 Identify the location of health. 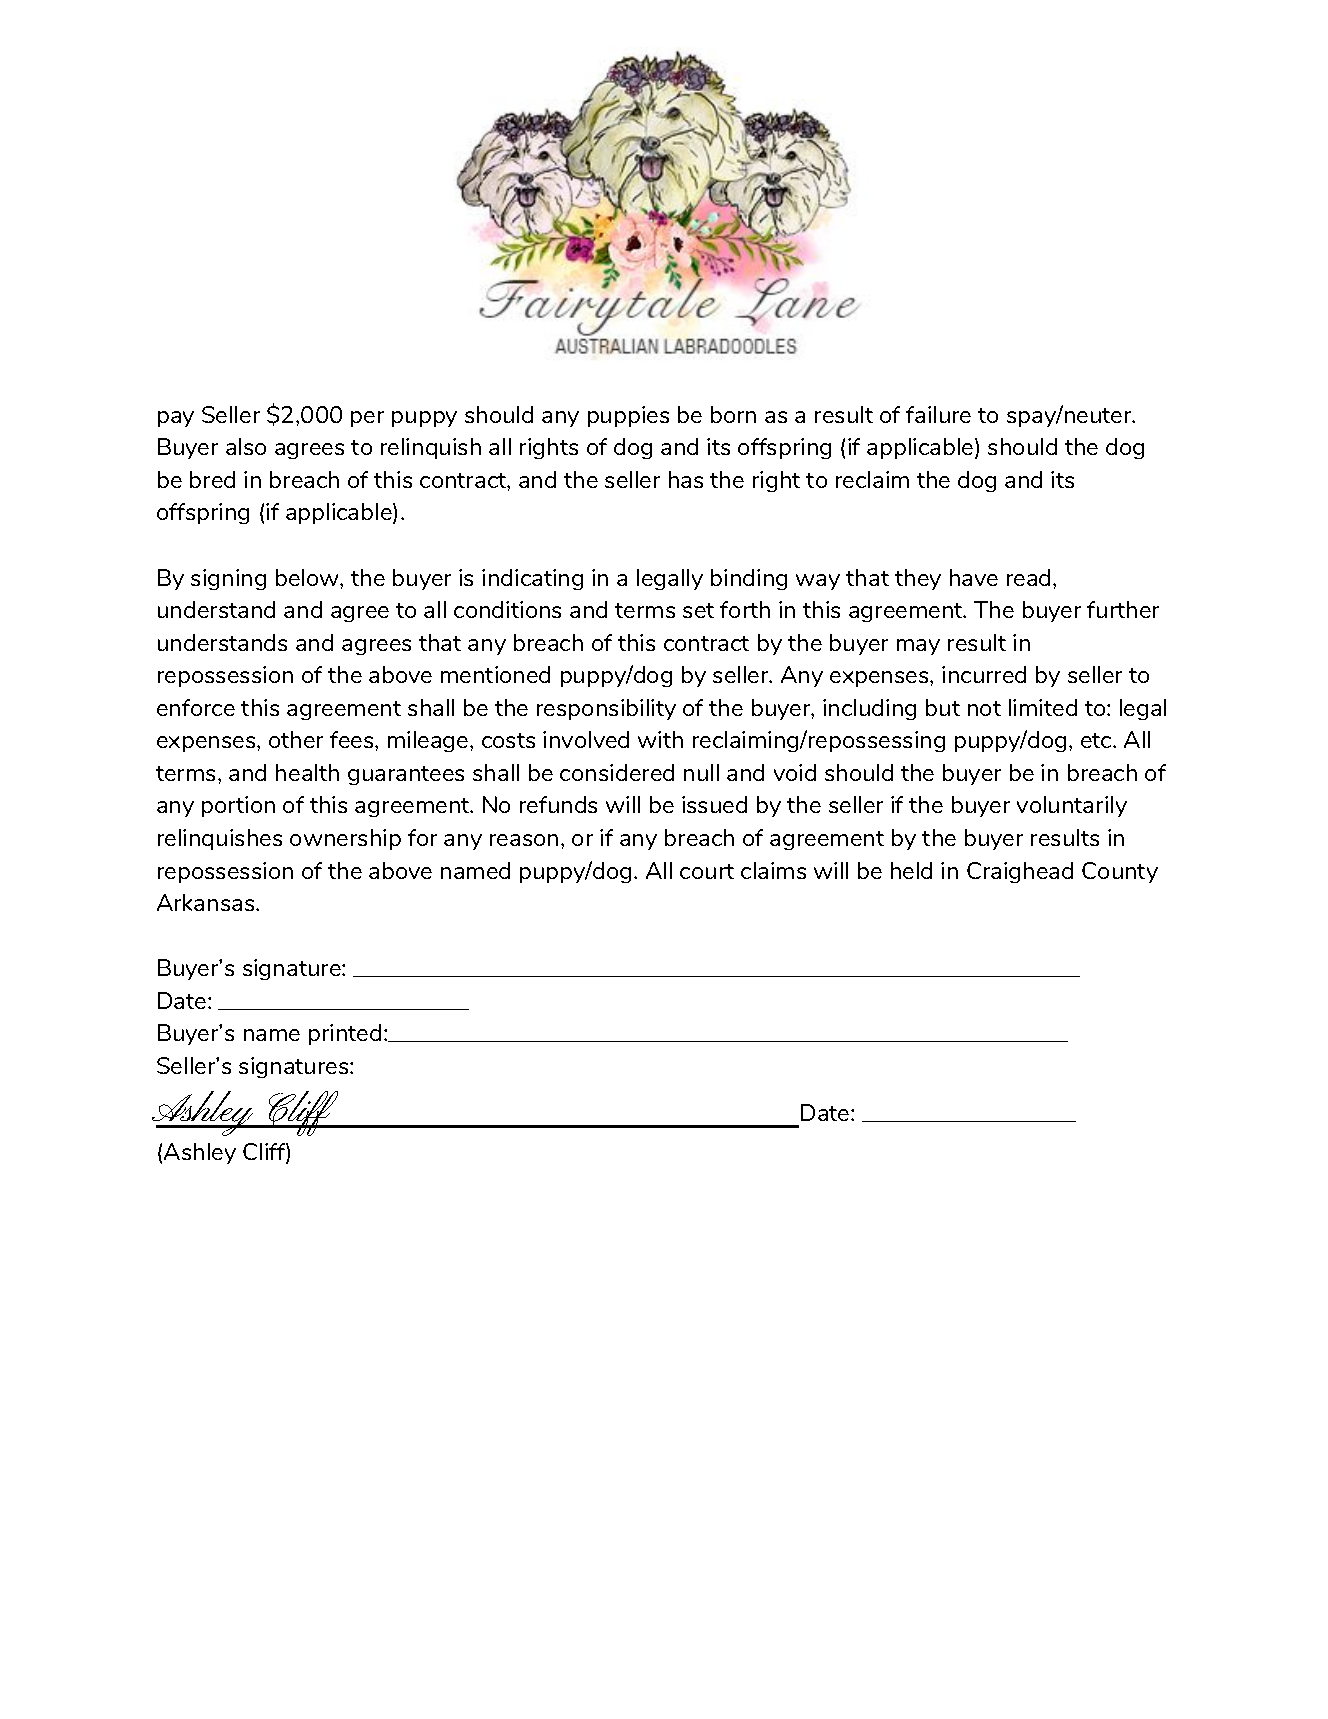
(307, 772).
